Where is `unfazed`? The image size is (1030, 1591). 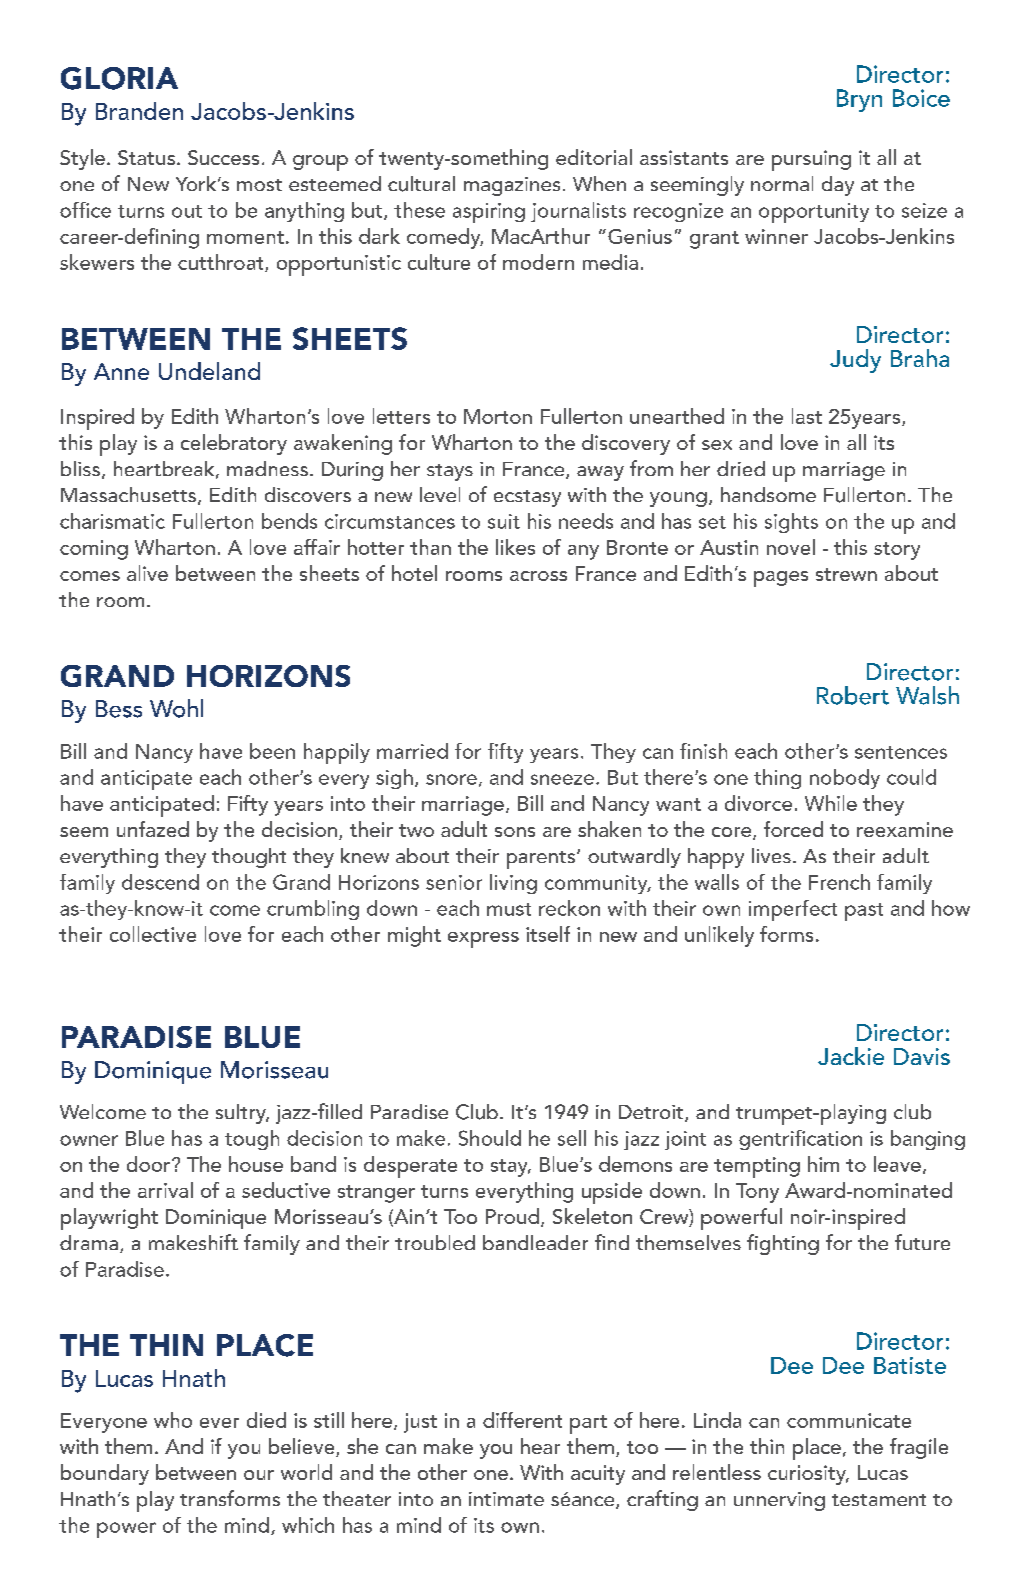
unfazed is located at coordinates (153, 829).
